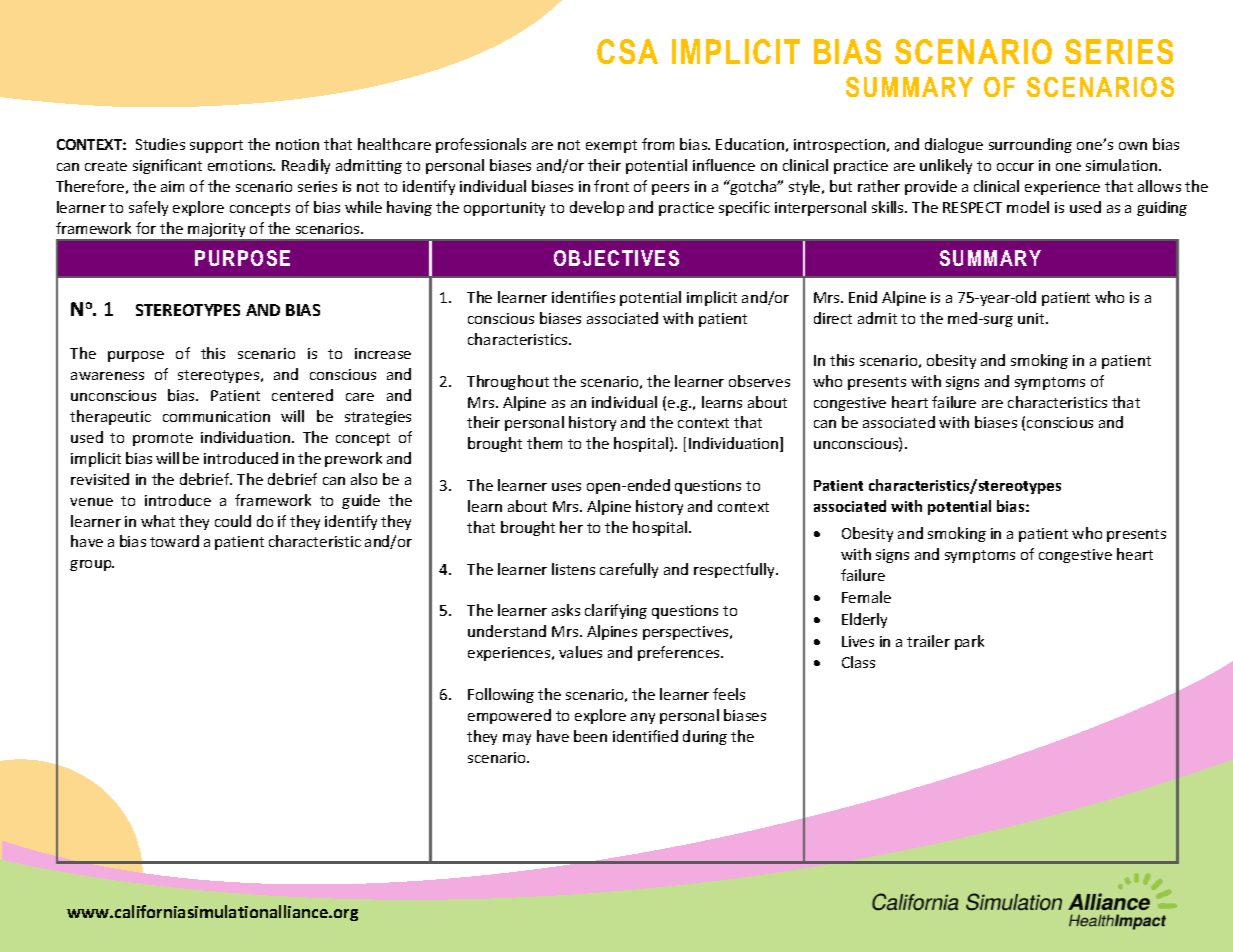  What do you see at coordinates (1028, 207) in the screenshot?
I see `model` at bounding box center [1028, 207].
